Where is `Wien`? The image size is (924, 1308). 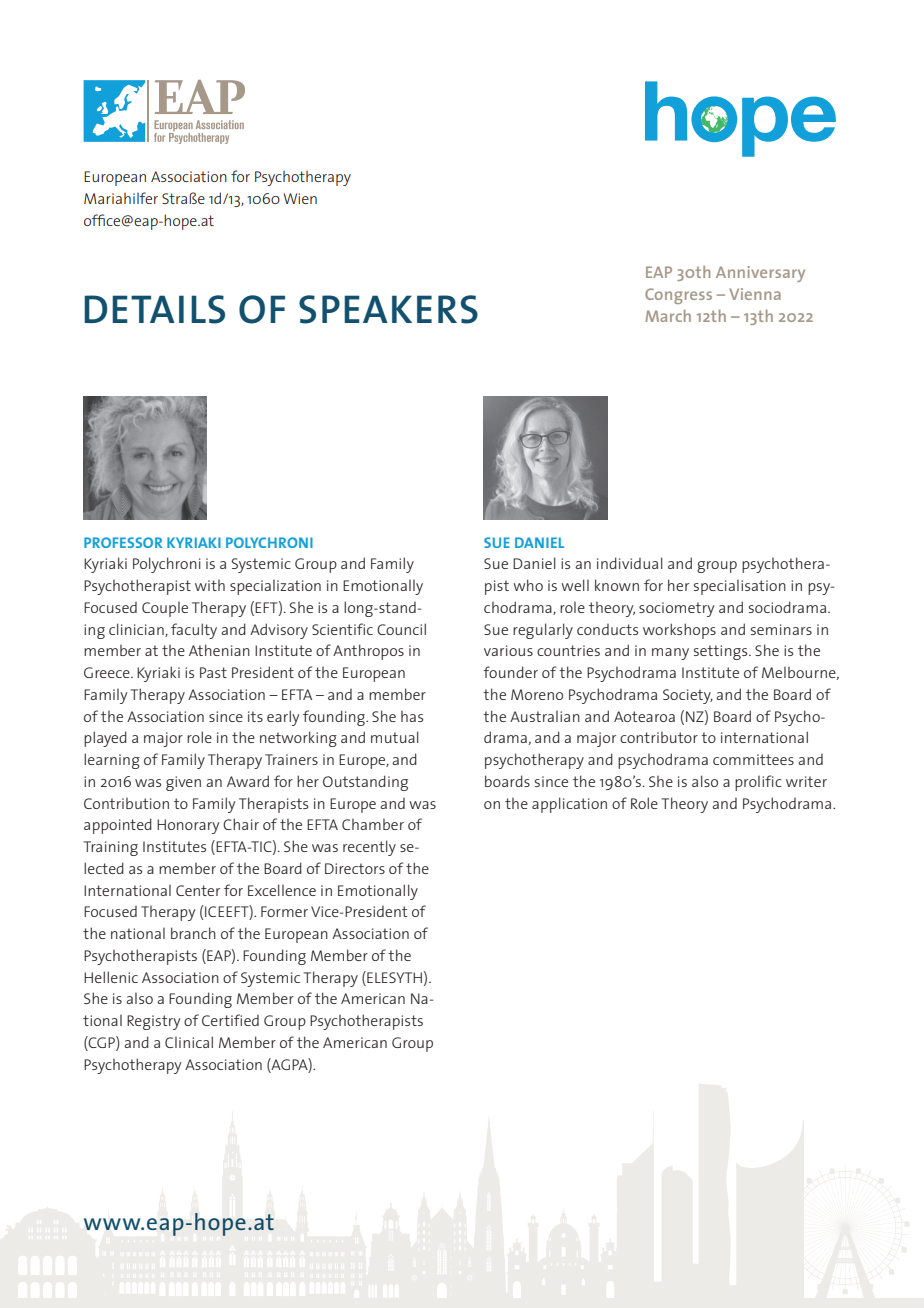 Wien is located at coordinates (300, 198).
